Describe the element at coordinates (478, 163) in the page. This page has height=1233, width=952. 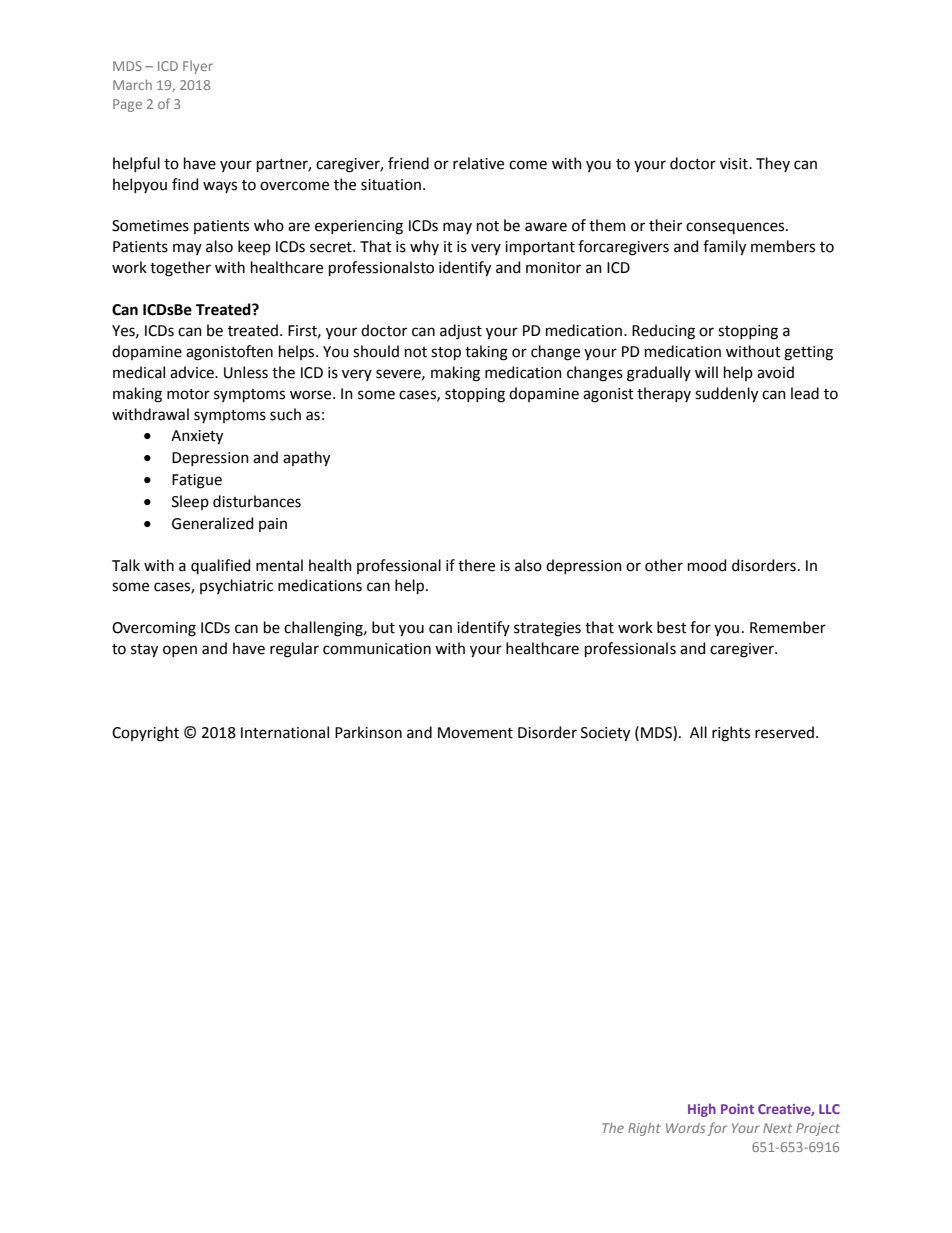
I see `relative` at that location.
